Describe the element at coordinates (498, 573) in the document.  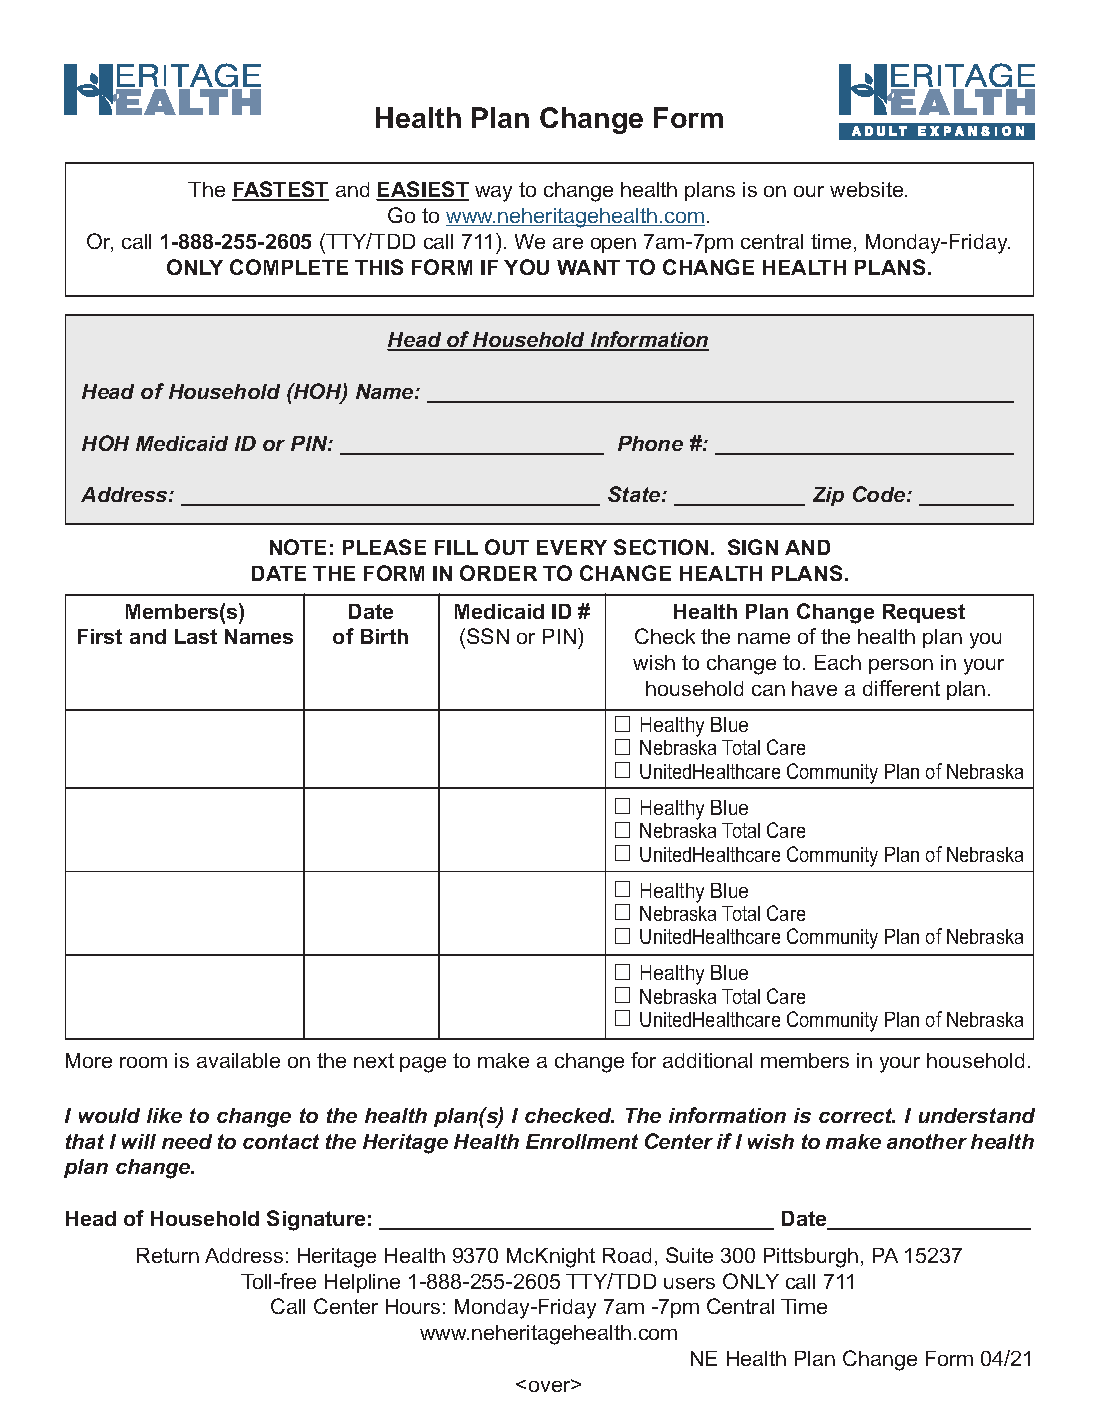
I see `ORDER` at that location.
